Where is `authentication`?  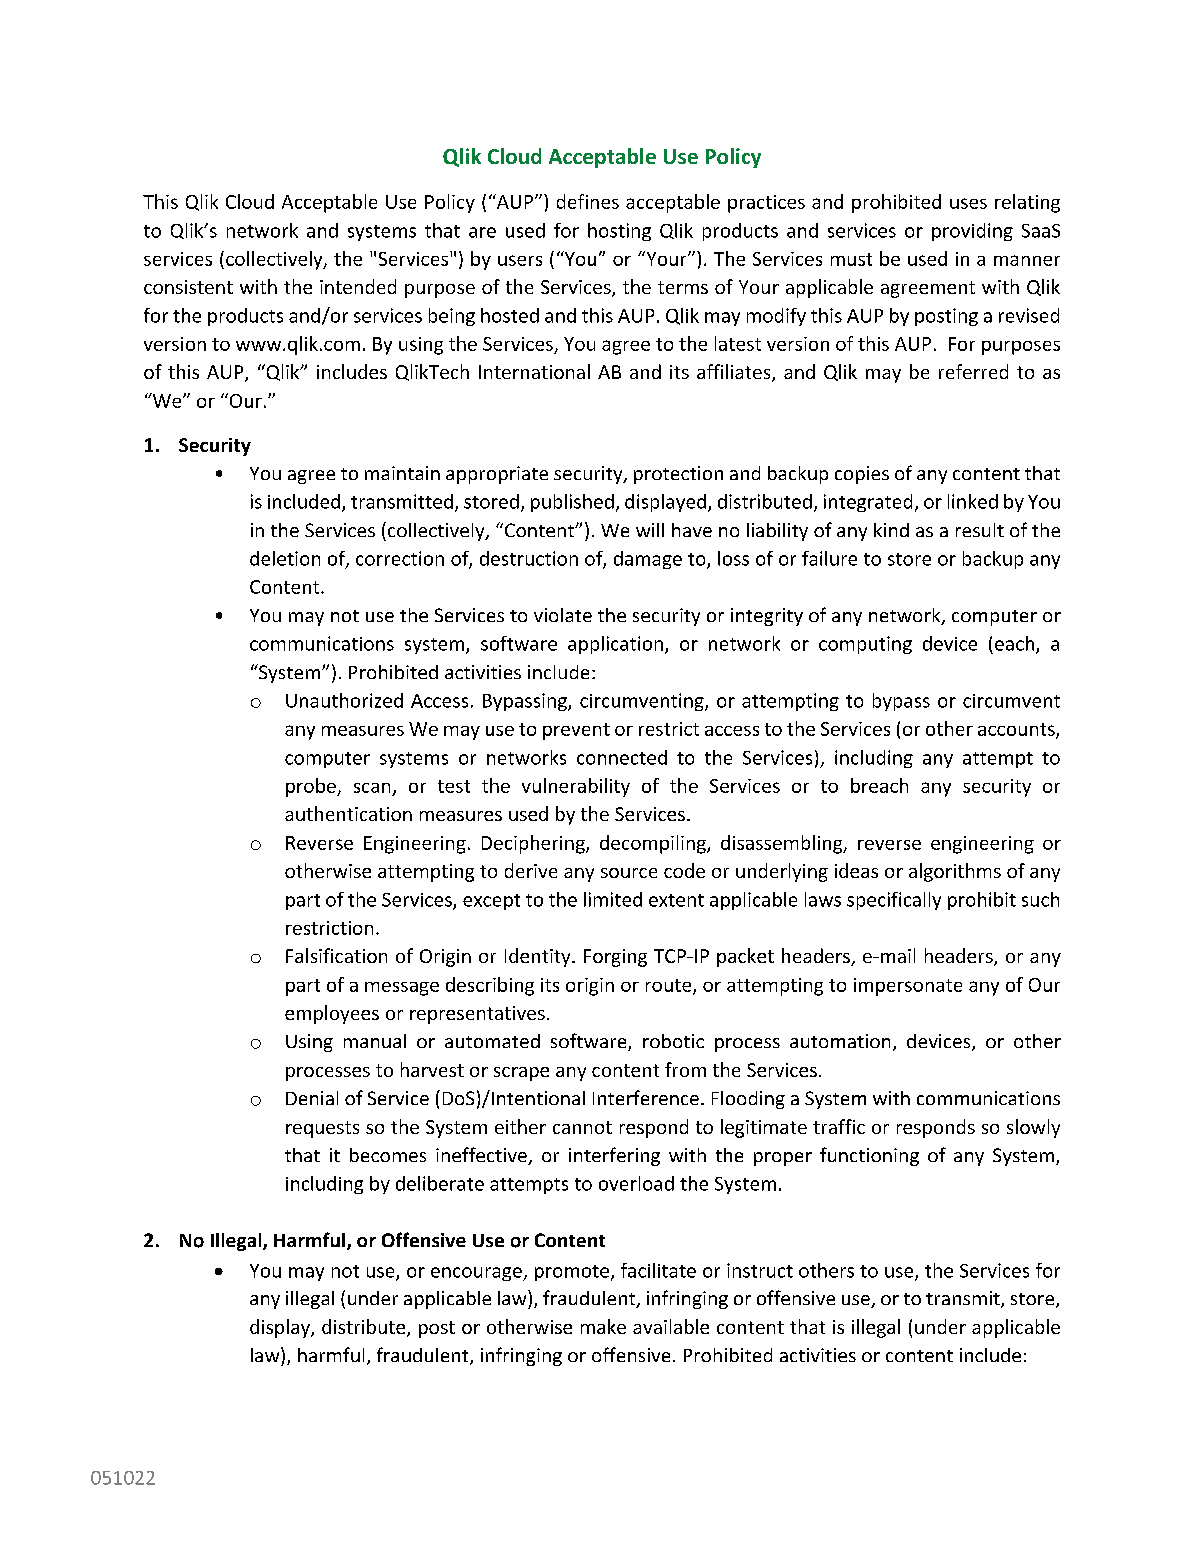 authentication is located at coordinates (348, 813).
